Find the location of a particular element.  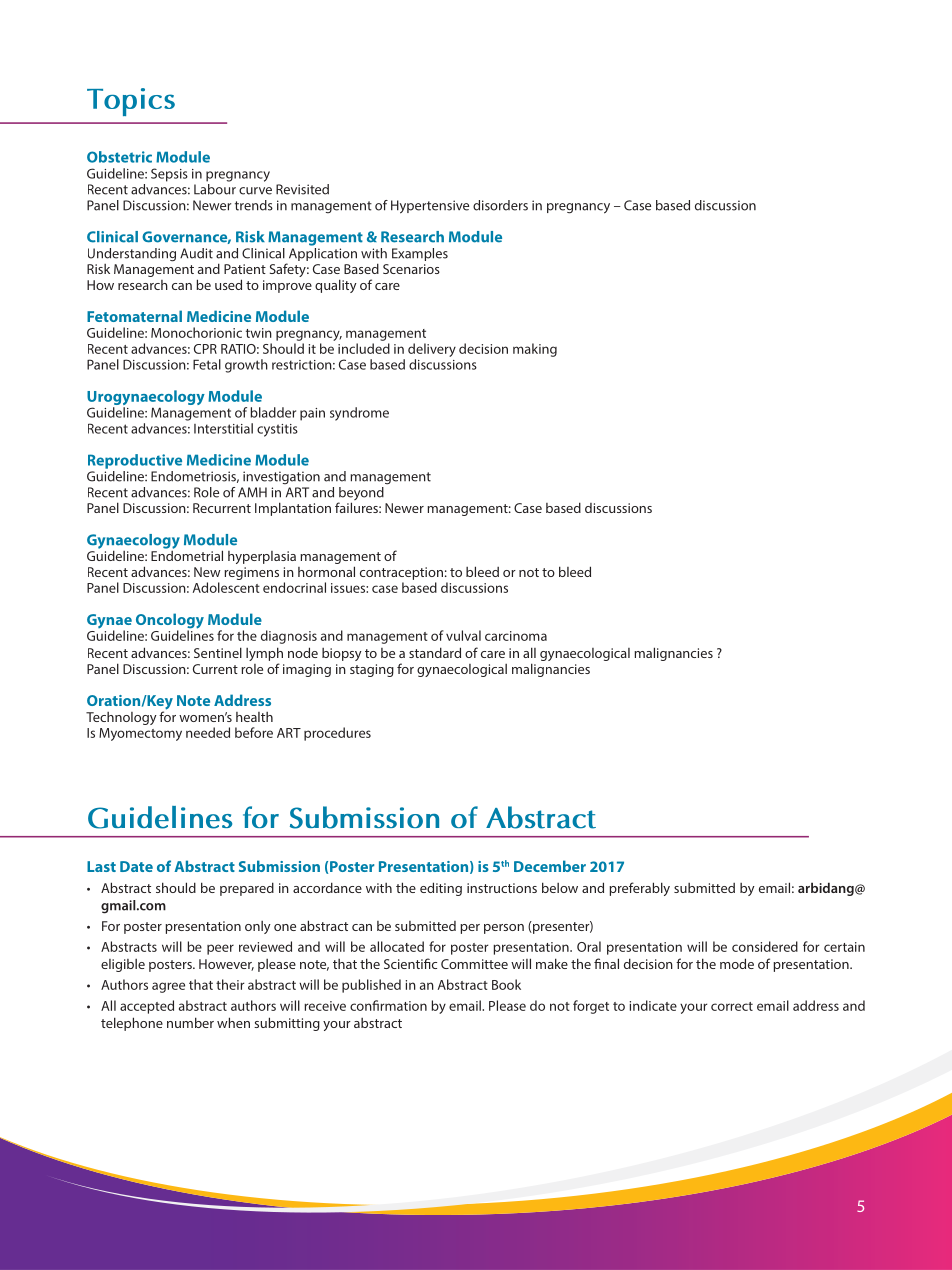

disorders is located at coordinates (500, 205).
